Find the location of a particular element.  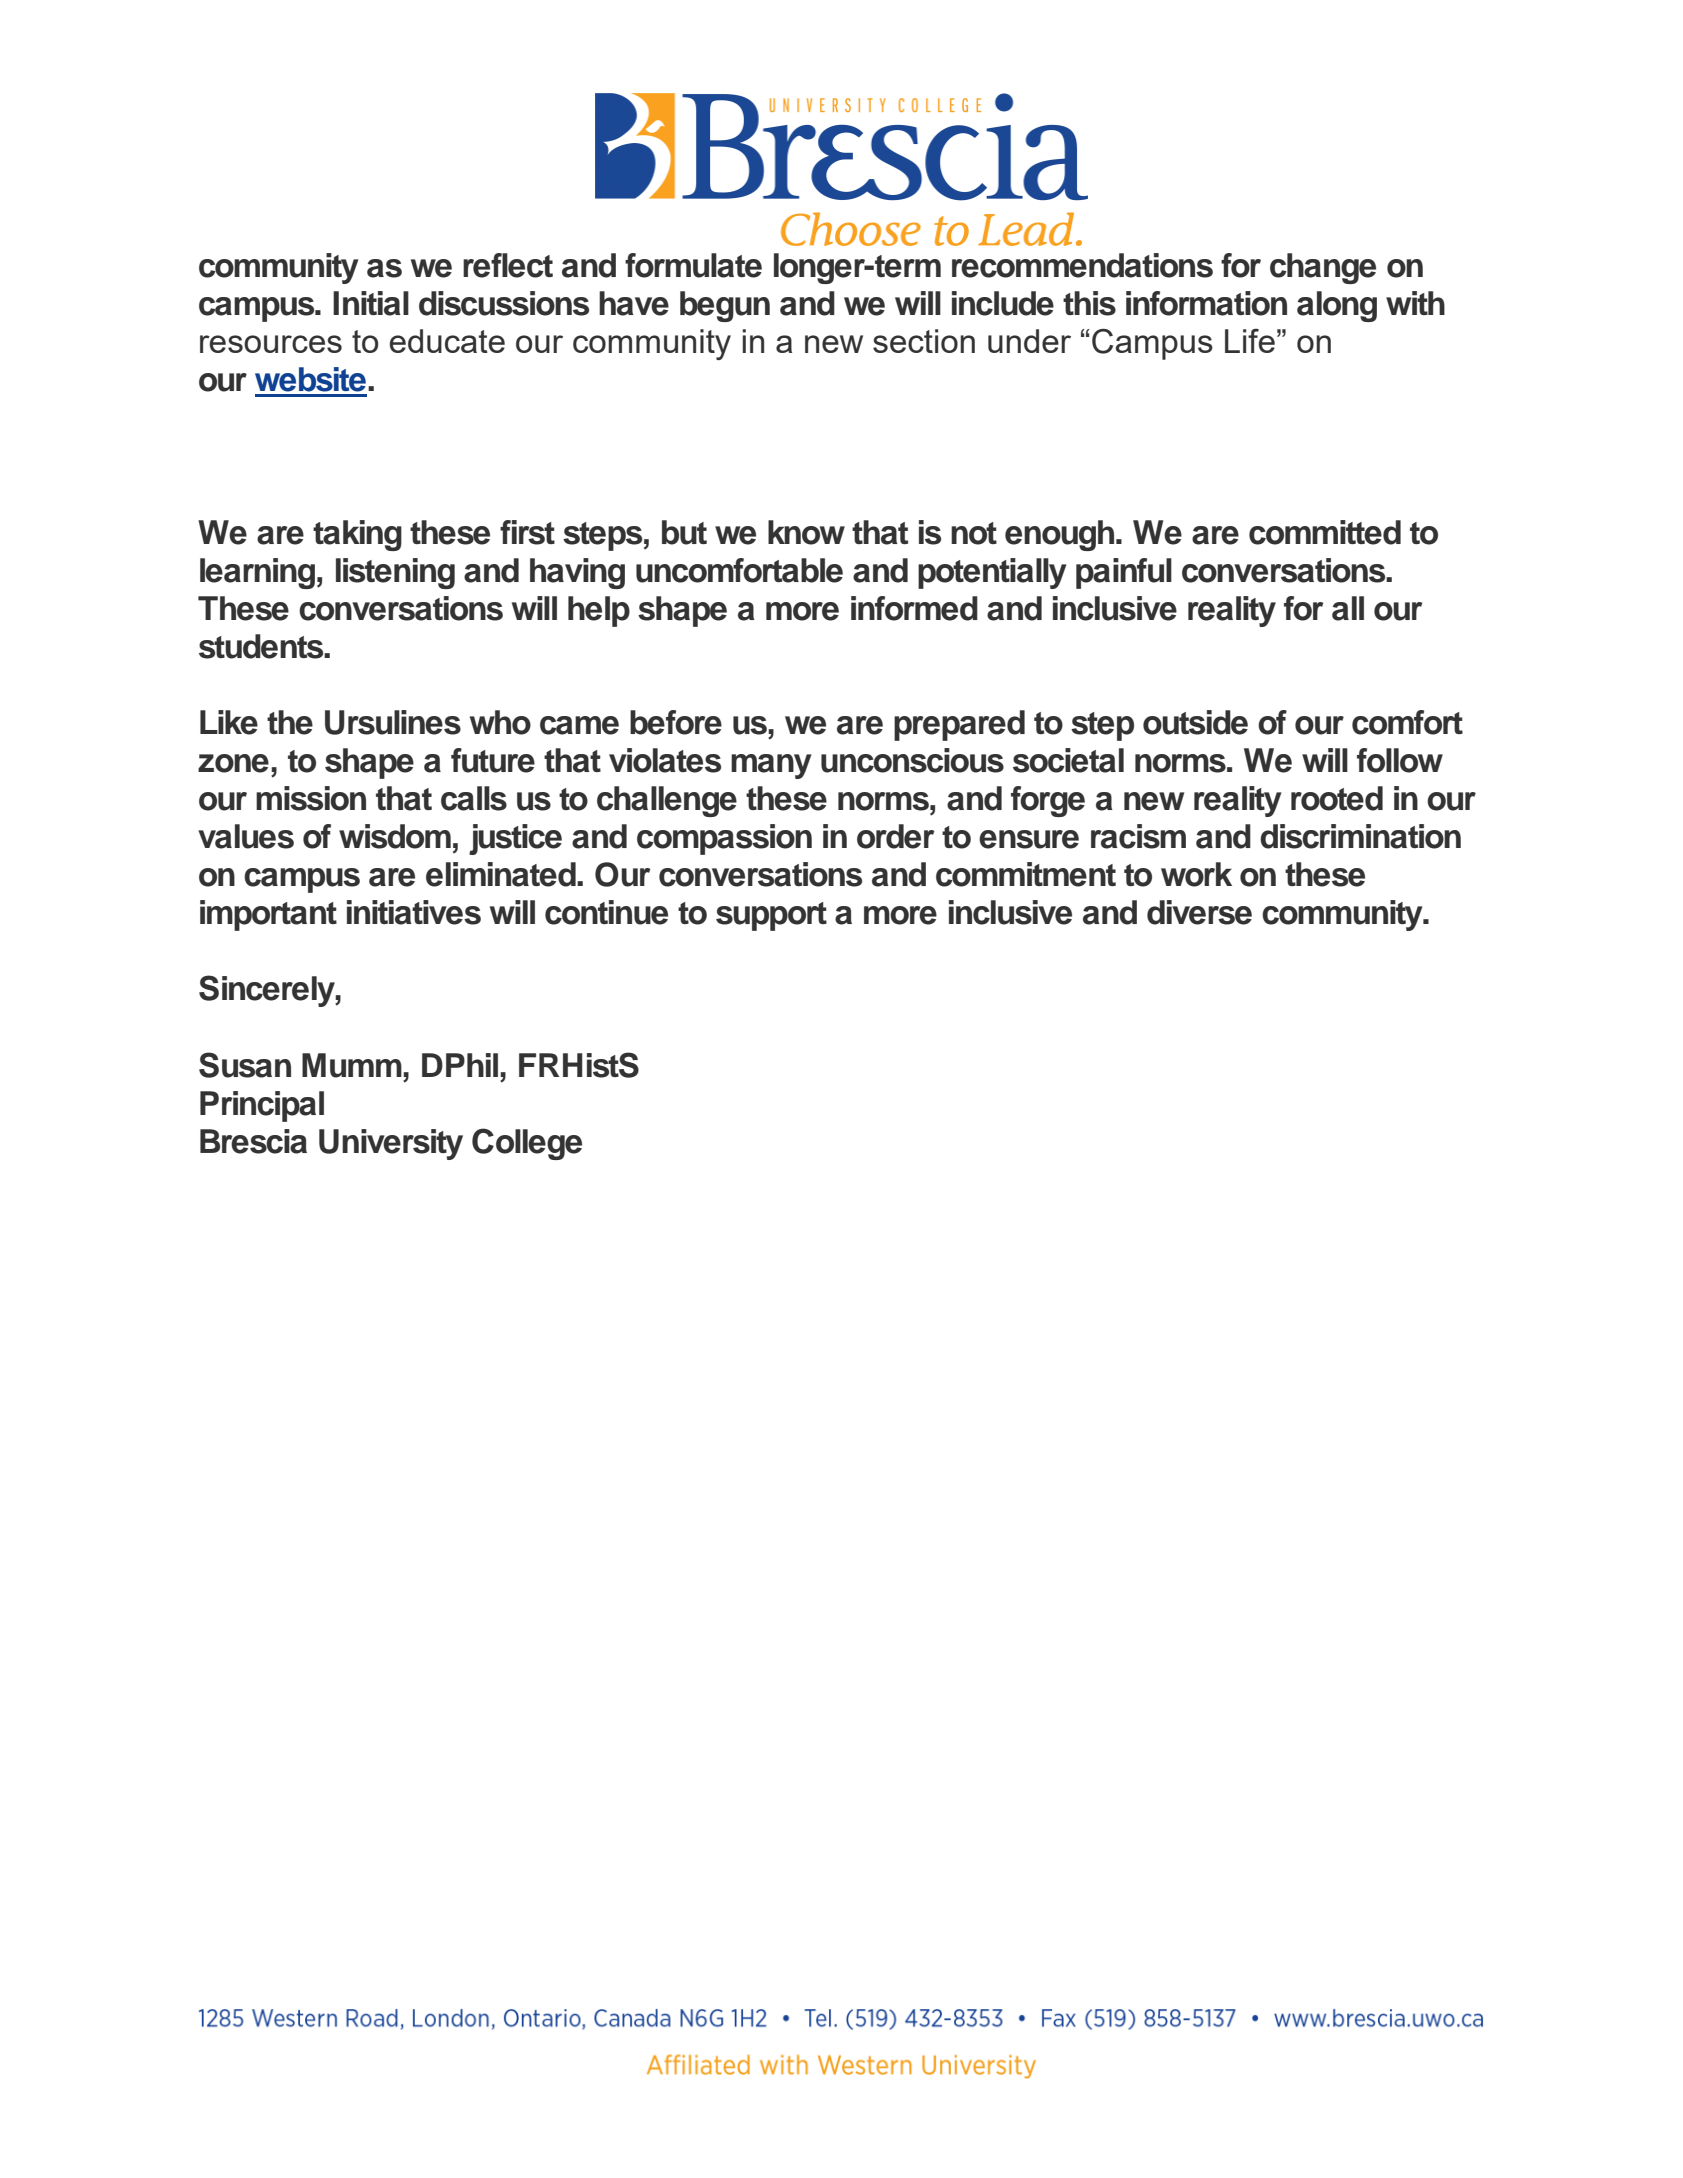

listening is located at coordinates (395, 573).
